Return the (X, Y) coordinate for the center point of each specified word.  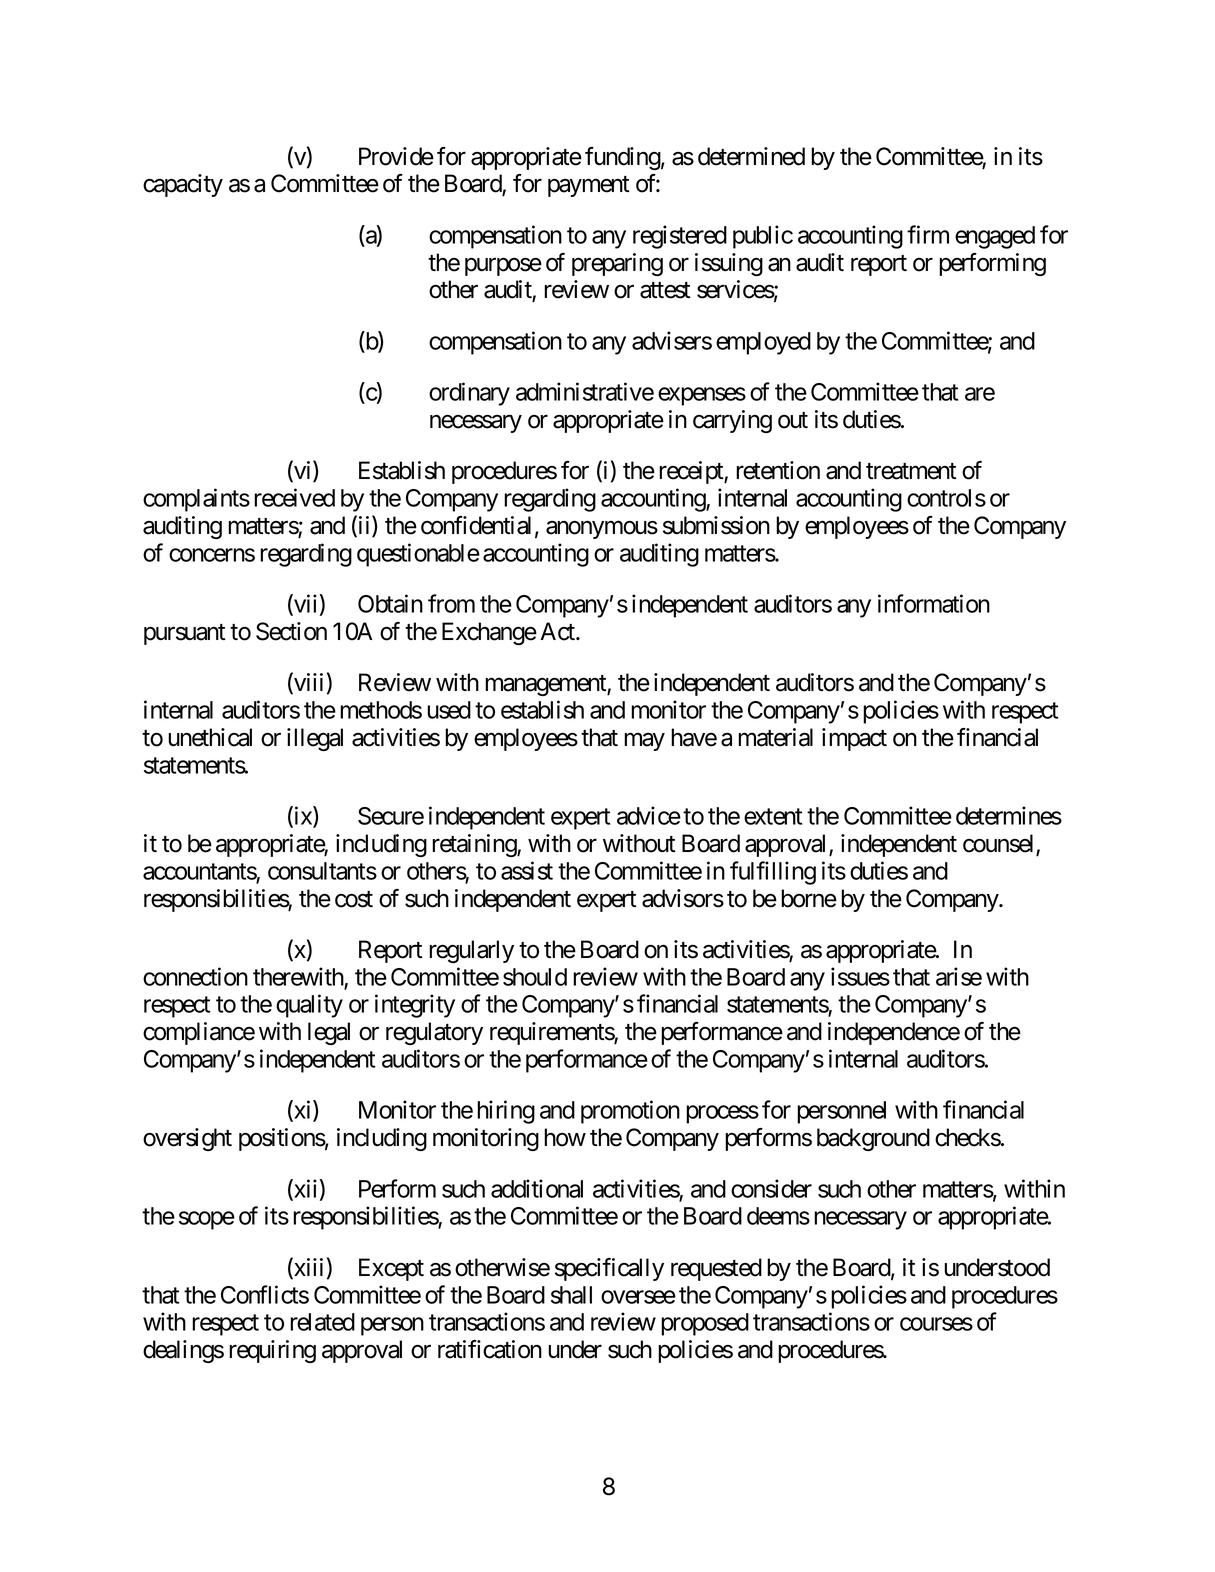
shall (571, 1295)
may (644, 742)
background (873, 1139)
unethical (210, 737)
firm (928, 234)
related (322, 1322)
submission (716, 525)
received (294, 497)
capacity (183, 185)
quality (309, 1006)
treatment (911, 471)
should (535, 977)
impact (854, 739)
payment (589, 186)
